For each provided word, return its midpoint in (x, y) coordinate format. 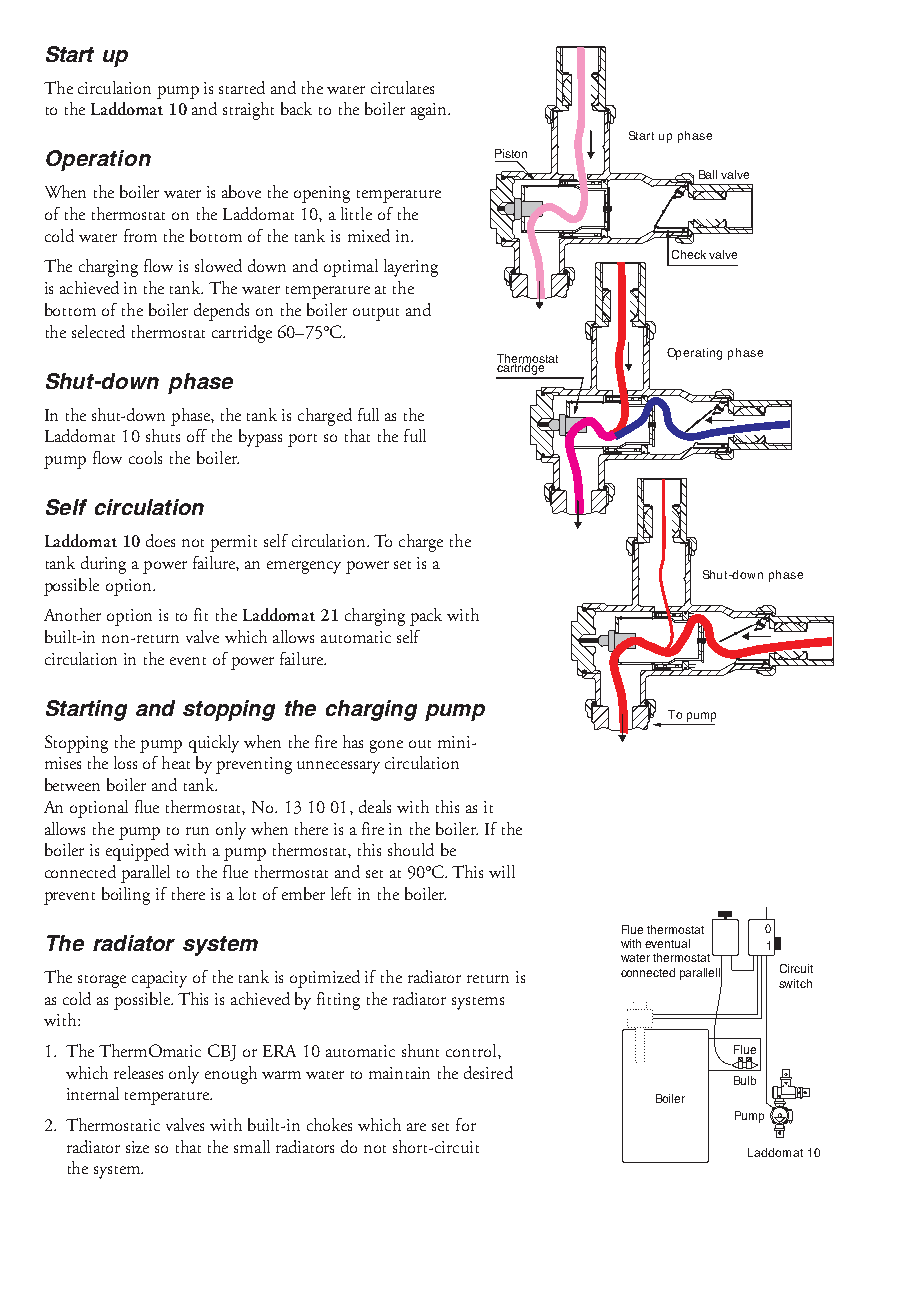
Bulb (745, 1080)
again (430, 111)
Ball (708, 174)
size (137, 1147)
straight (248, 111)
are (416, 1127)
